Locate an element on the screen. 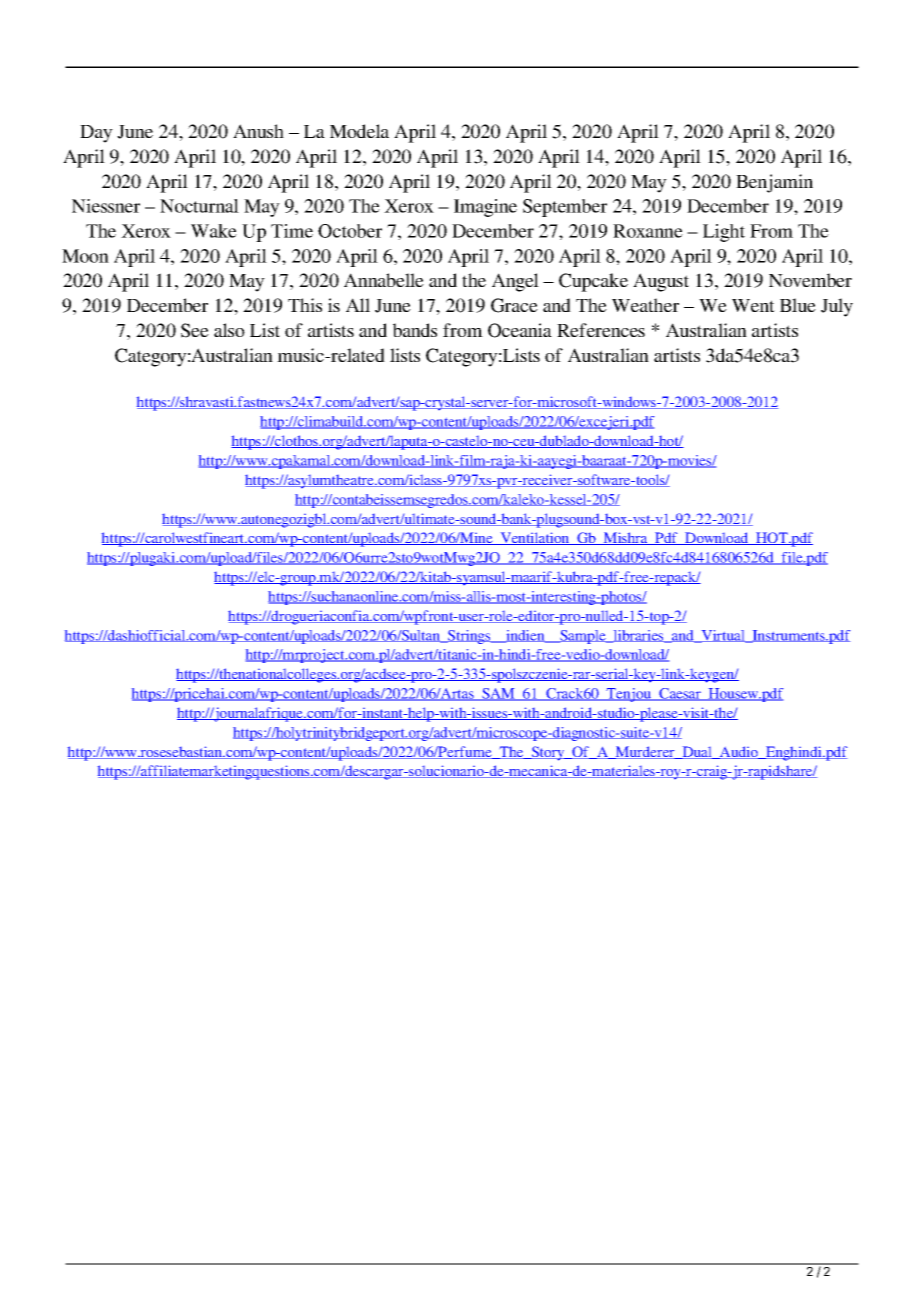 The width and height of the screenshot is (924, 1308). Benjamin is located at coordinates (774, 183).
